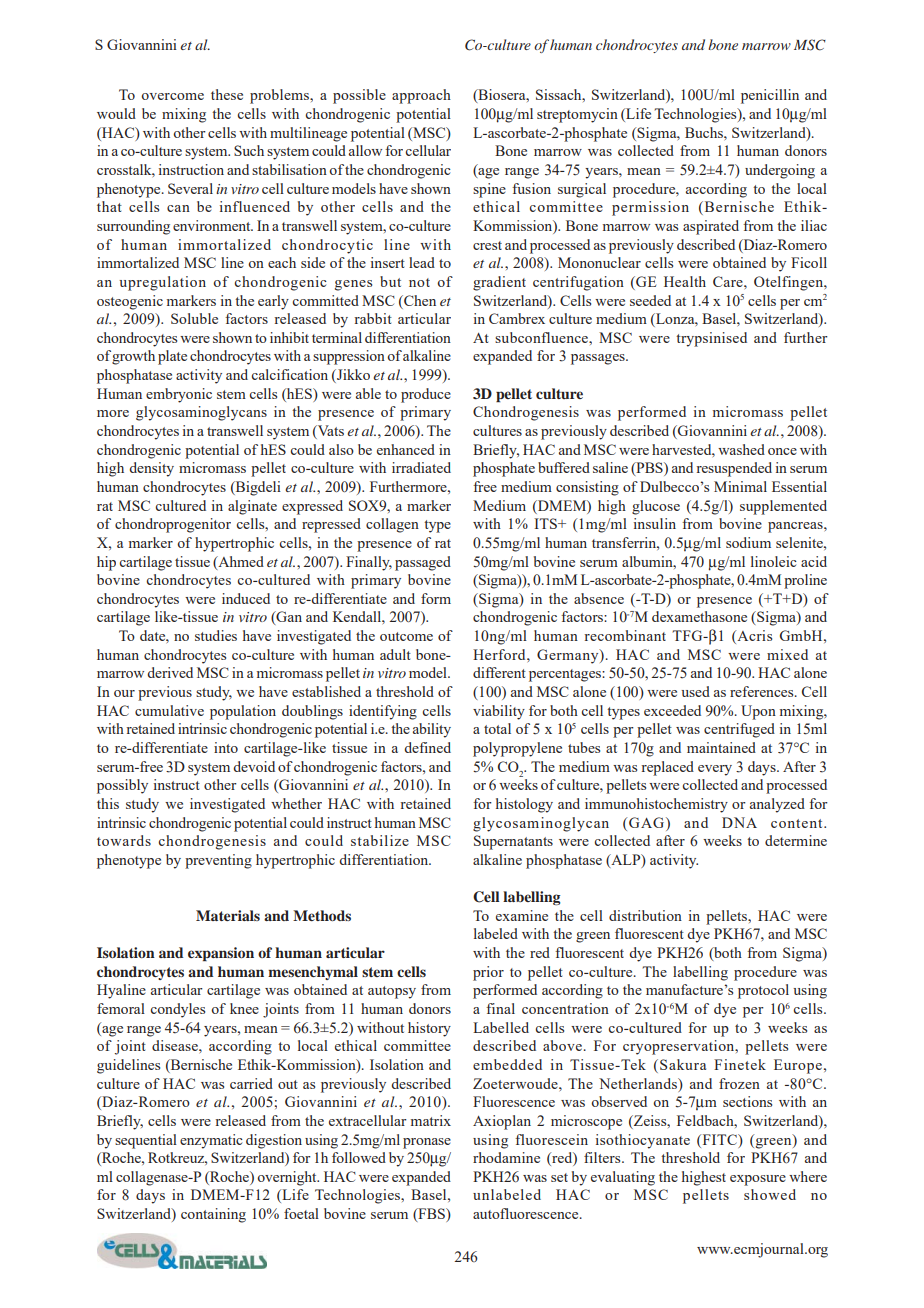  I want to click on overcome, so click(172, 96).
